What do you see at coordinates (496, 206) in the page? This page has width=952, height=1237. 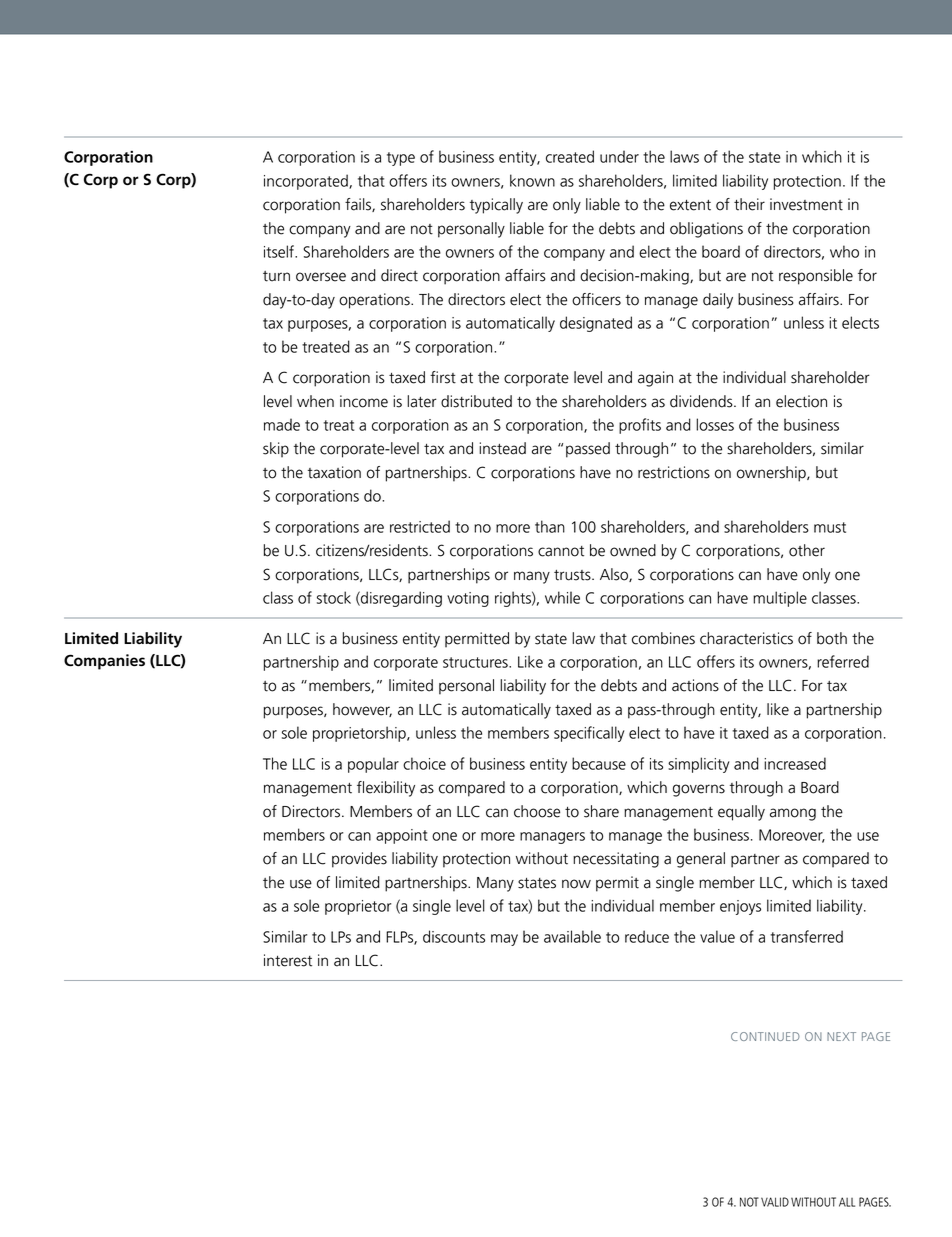 I see `typically` at bounding box center [496, 206].
